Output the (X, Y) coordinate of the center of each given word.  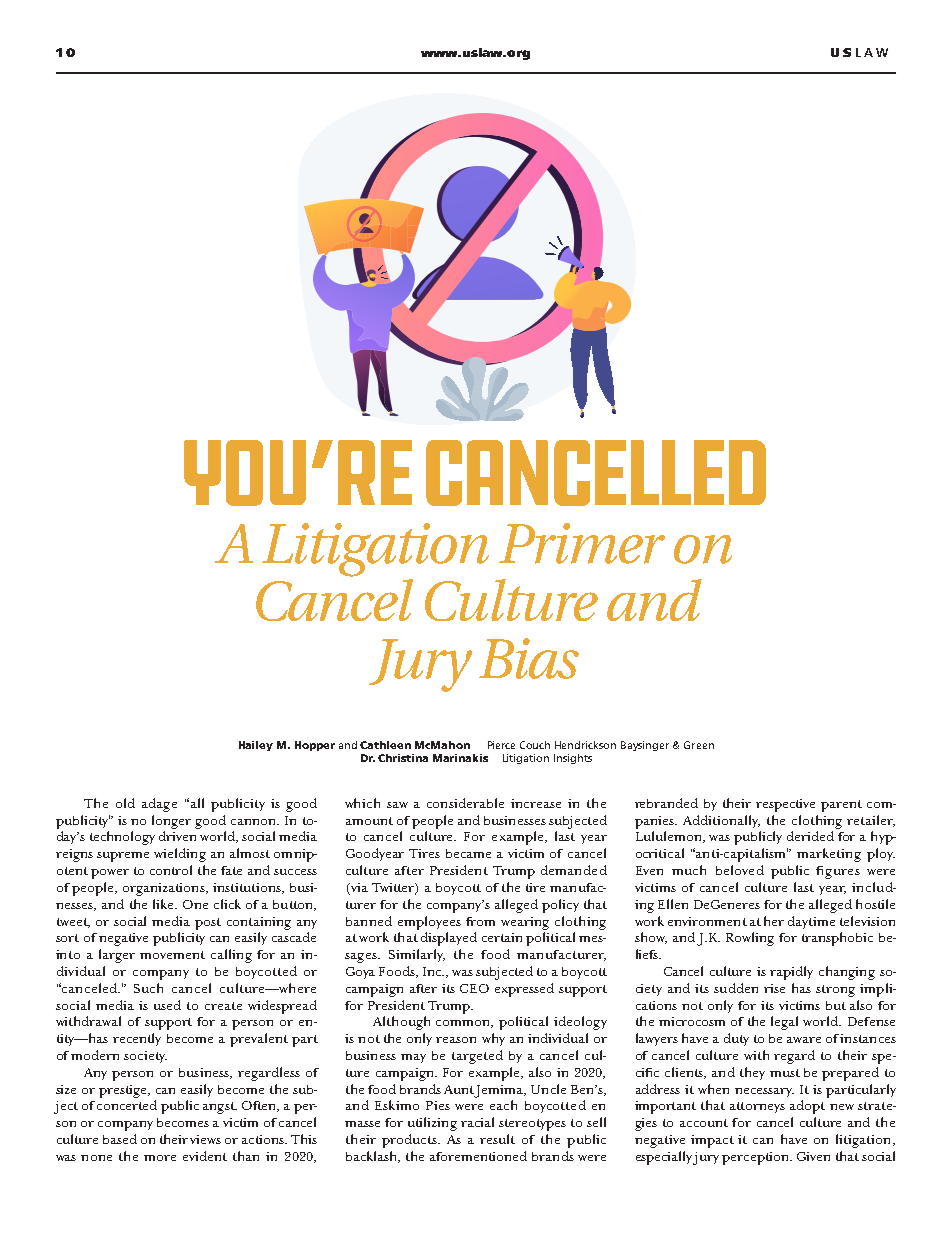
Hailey (256, 746)
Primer (582, 543)
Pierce (501, 745)
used (167, 1005)
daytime (811, 922)
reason (456, 1040)
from (480, 921)
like (164, 904)
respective (785, 805)
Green (699, 745)
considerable (465, 803)
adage (159, 805)
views (205, 1139)
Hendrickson (585, 745)
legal (784, 1023)
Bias (529, 658)
